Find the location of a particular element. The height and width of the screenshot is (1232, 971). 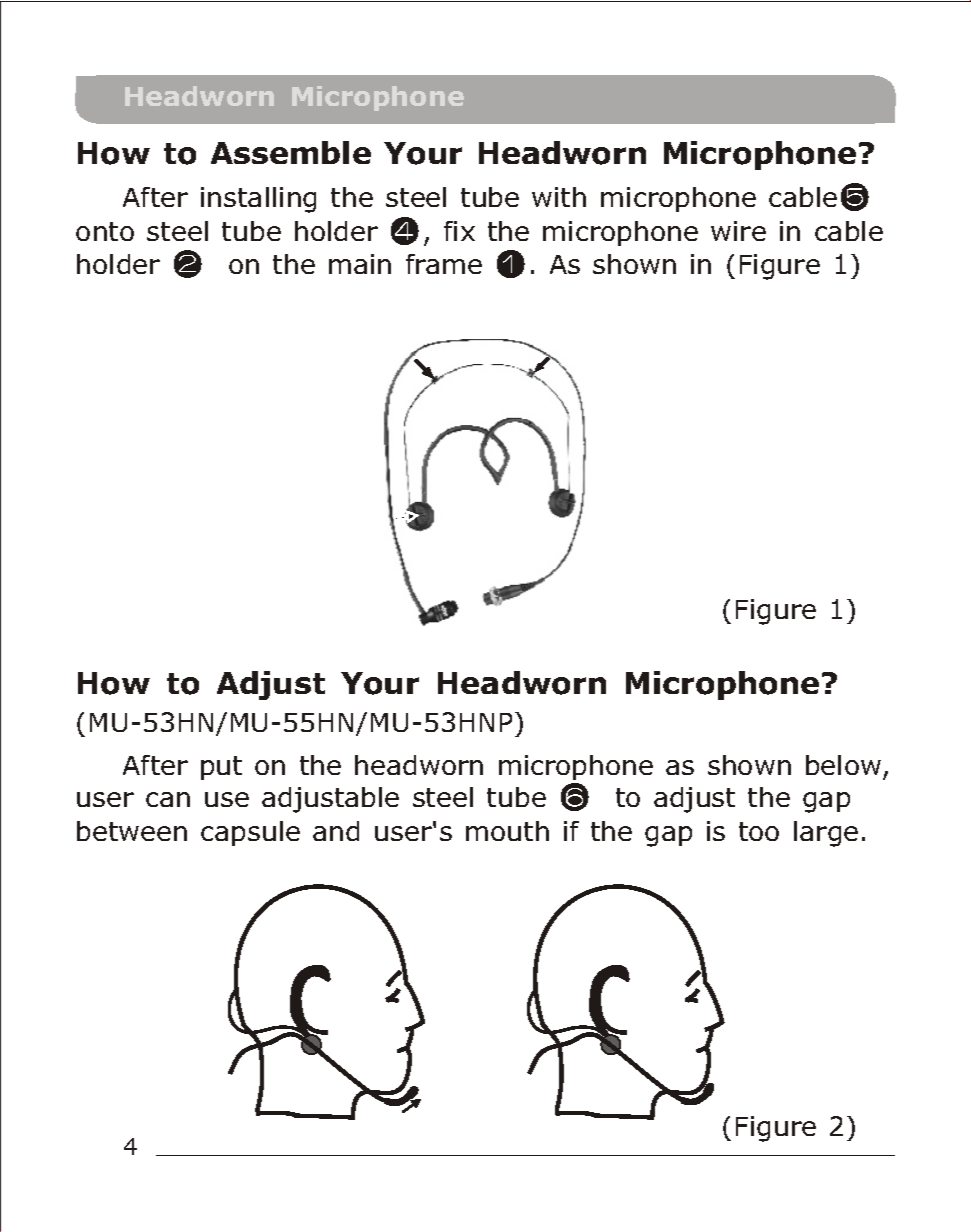

capsule is located at coordinates (250, 833).
